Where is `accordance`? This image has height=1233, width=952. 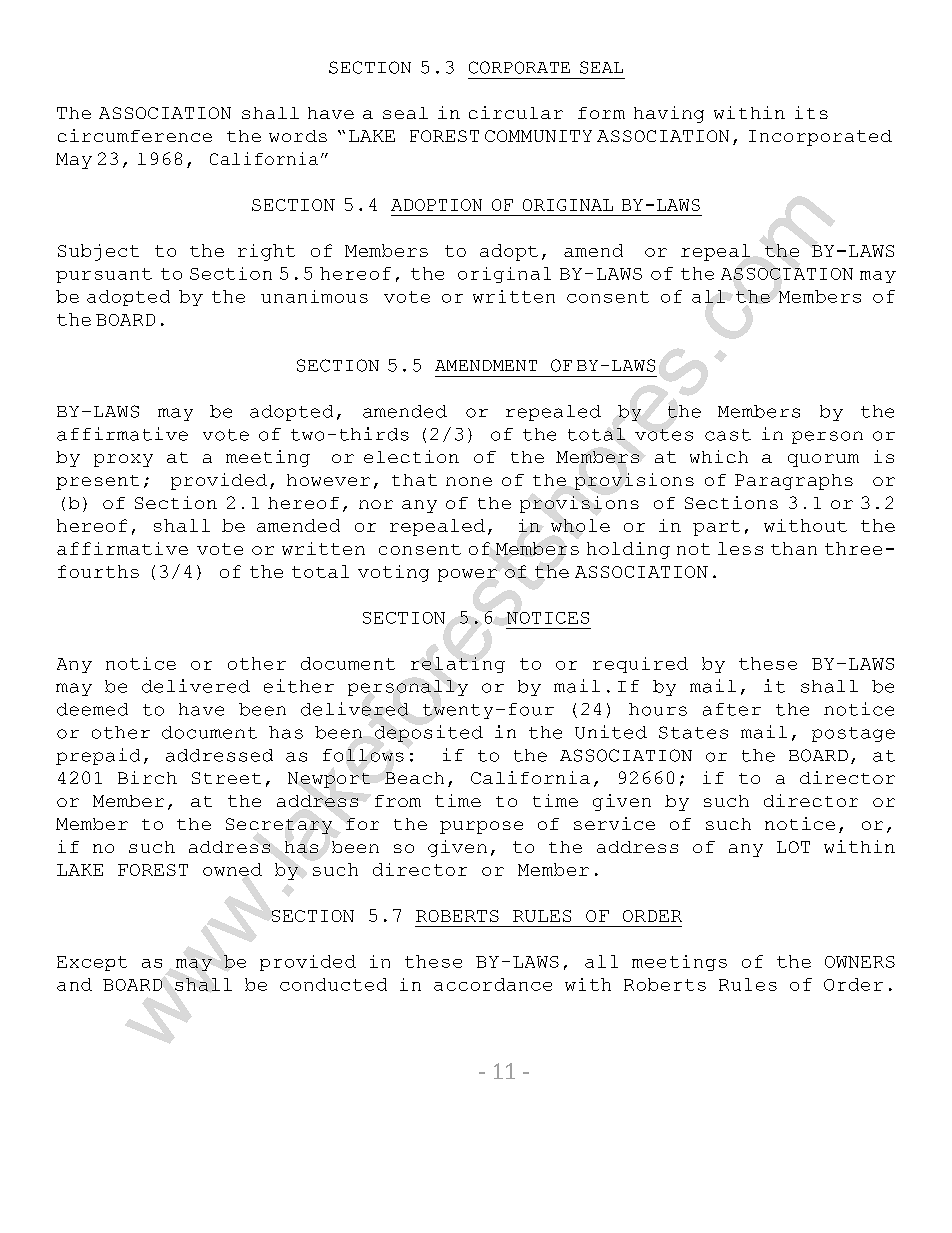 accordance is located at coordinates (493, 984).
